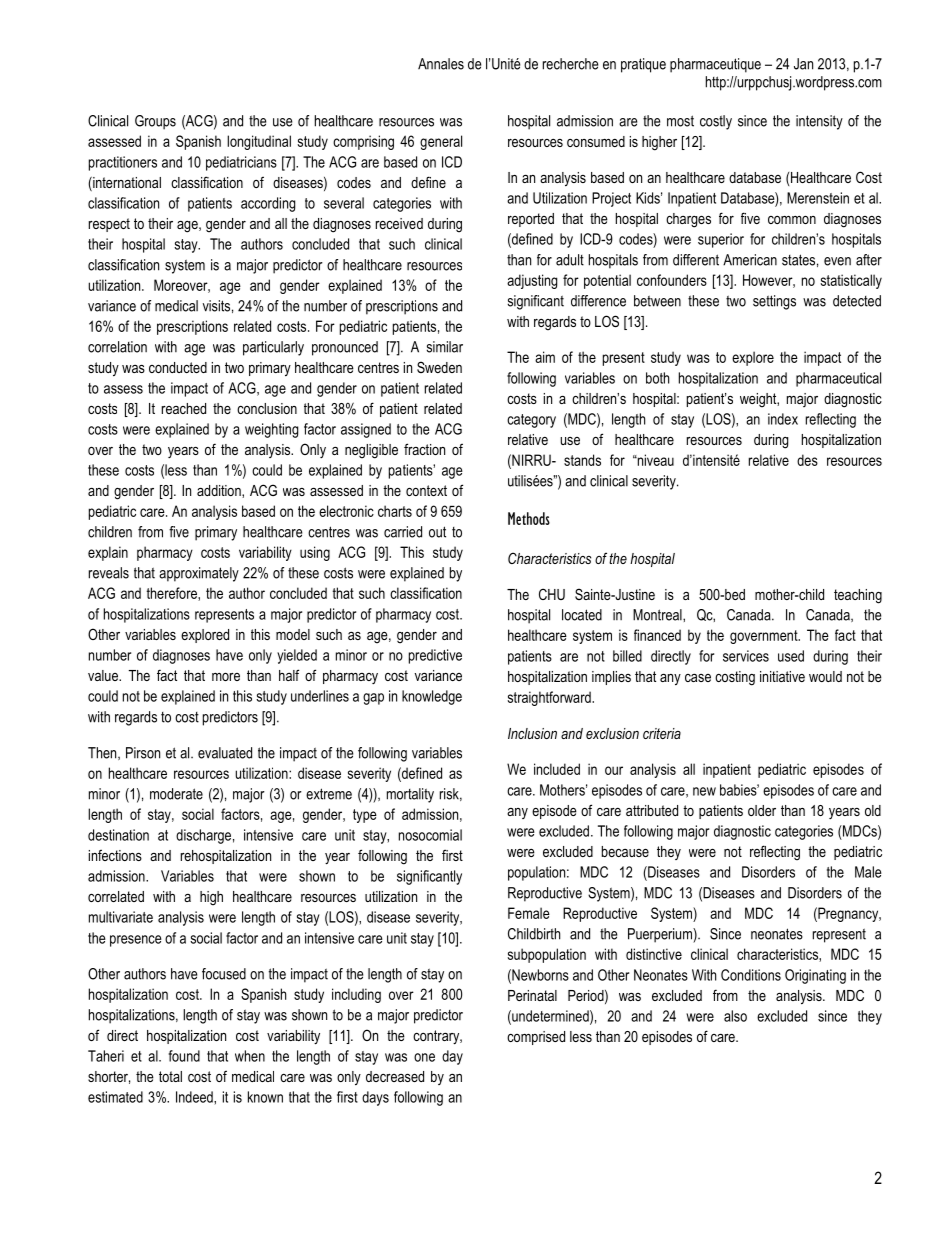  What do you see at coordinates (774, 302) in the page?
I see `settings` at bounding box center [774, 302].
